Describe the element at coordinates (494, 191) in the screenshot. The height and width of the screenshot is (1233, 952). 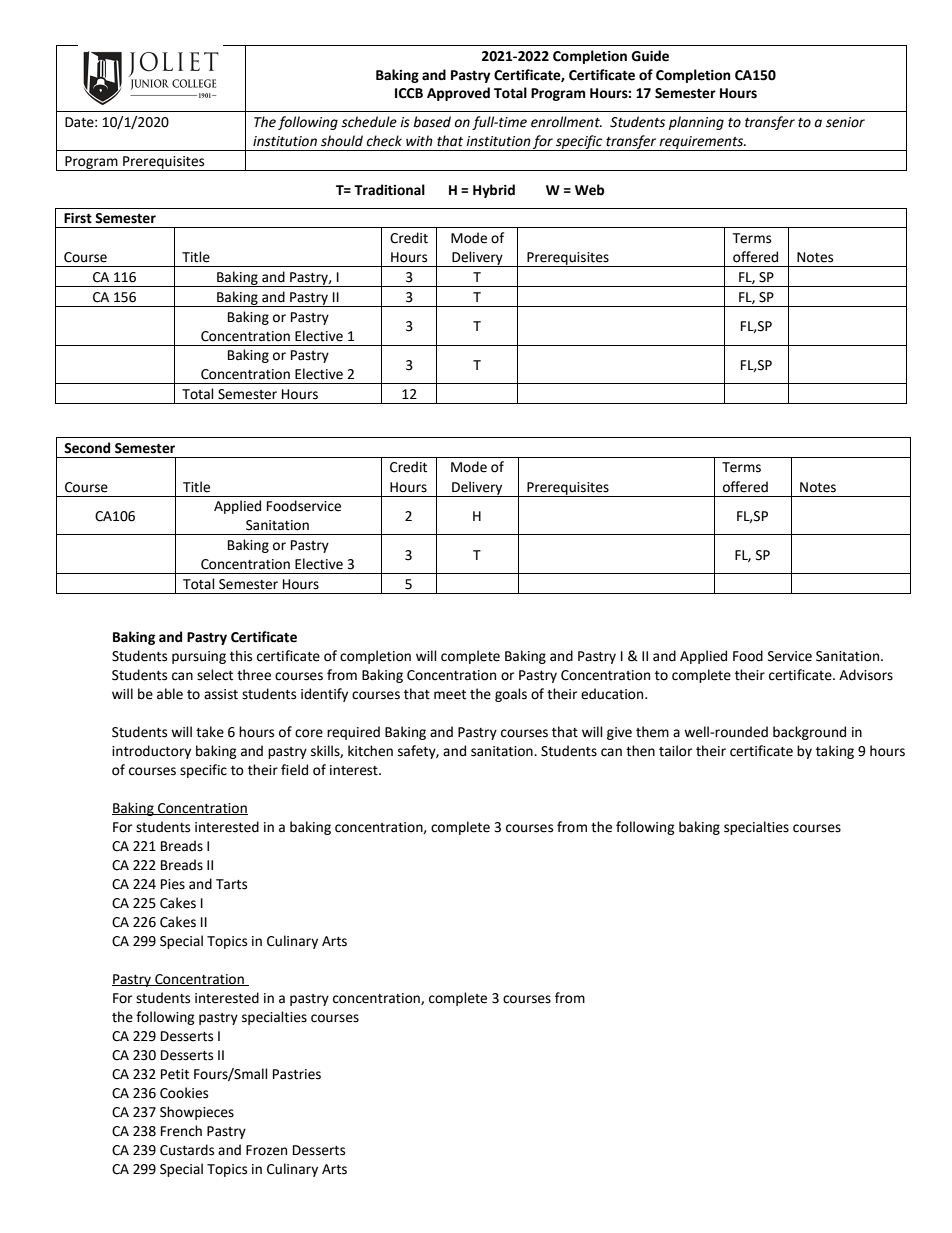
I see `Hybrid` at that location.
